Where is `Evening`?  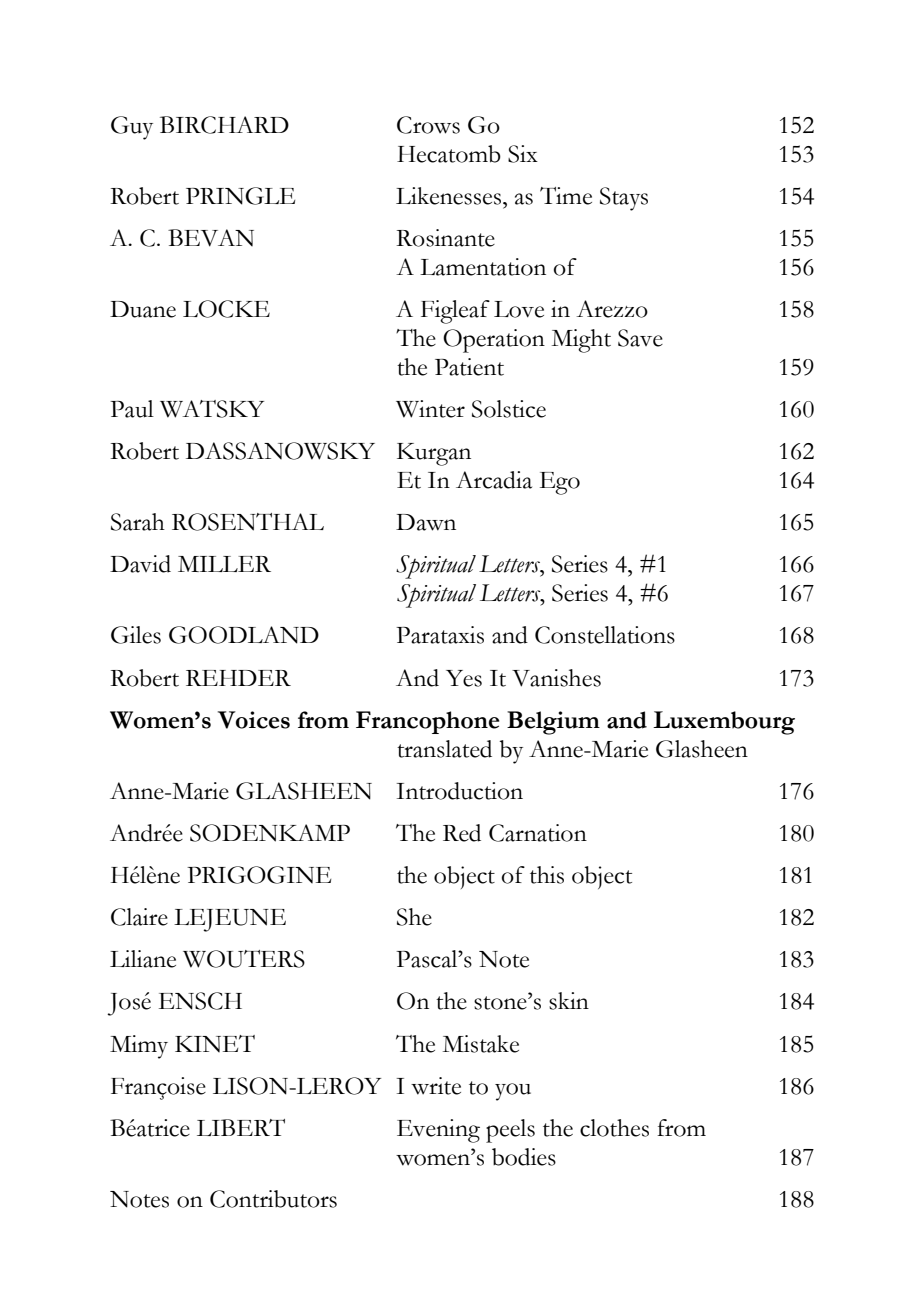
Evening is located at coordinates (438, 1131).
